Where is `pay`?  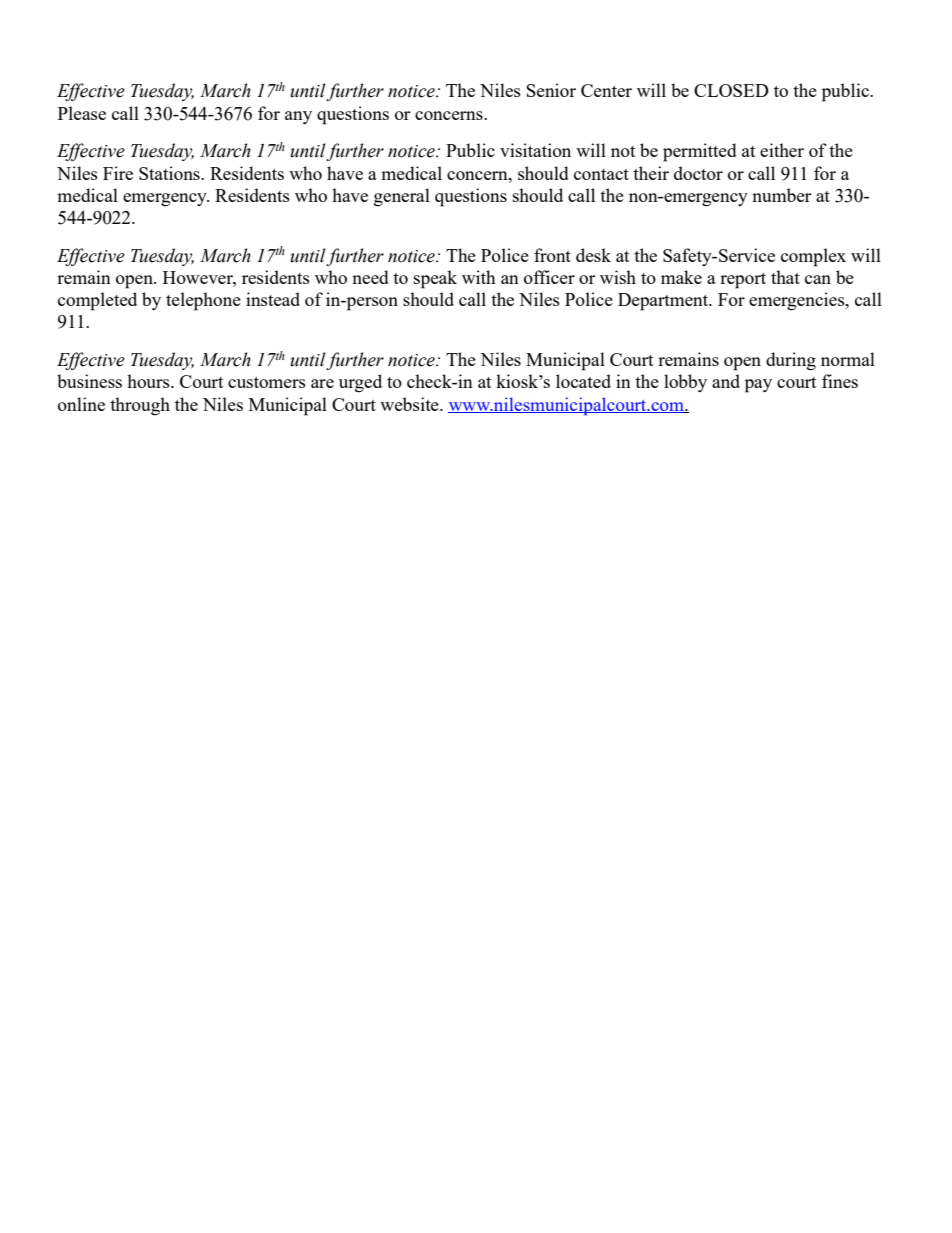 pay is located at coordinates (758, 386).
